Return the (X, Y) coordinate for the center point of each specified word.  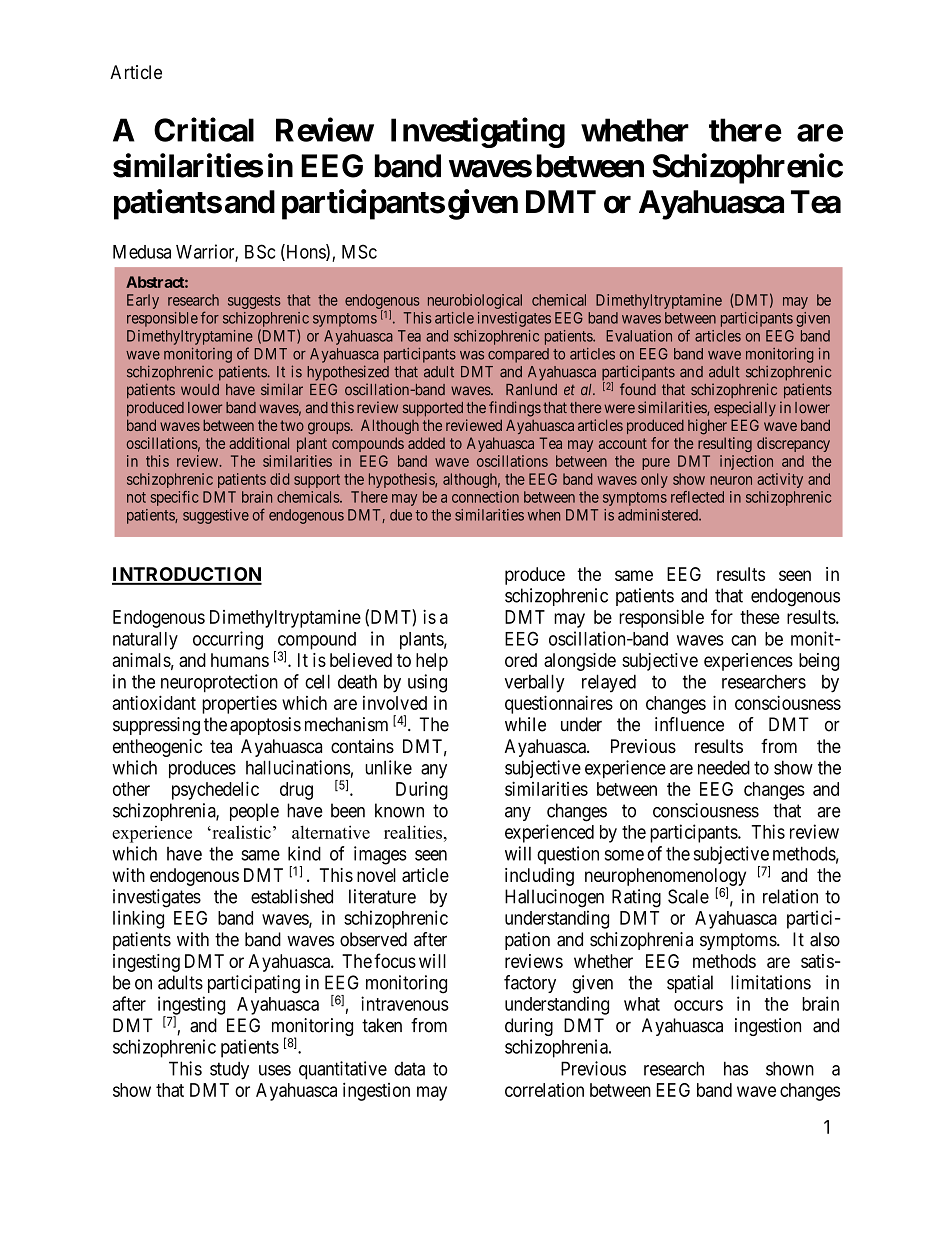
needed (724, 767)
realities (413, 832)
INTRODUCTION (187, 575)
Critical (204, 129)
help (432, 662)
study (229, 1071)
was (472, 355)
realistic (240, 832)
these (760, 617)
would (200, 389)
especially (745, 409)
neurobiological (475, 301)
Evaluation (639, 336)
